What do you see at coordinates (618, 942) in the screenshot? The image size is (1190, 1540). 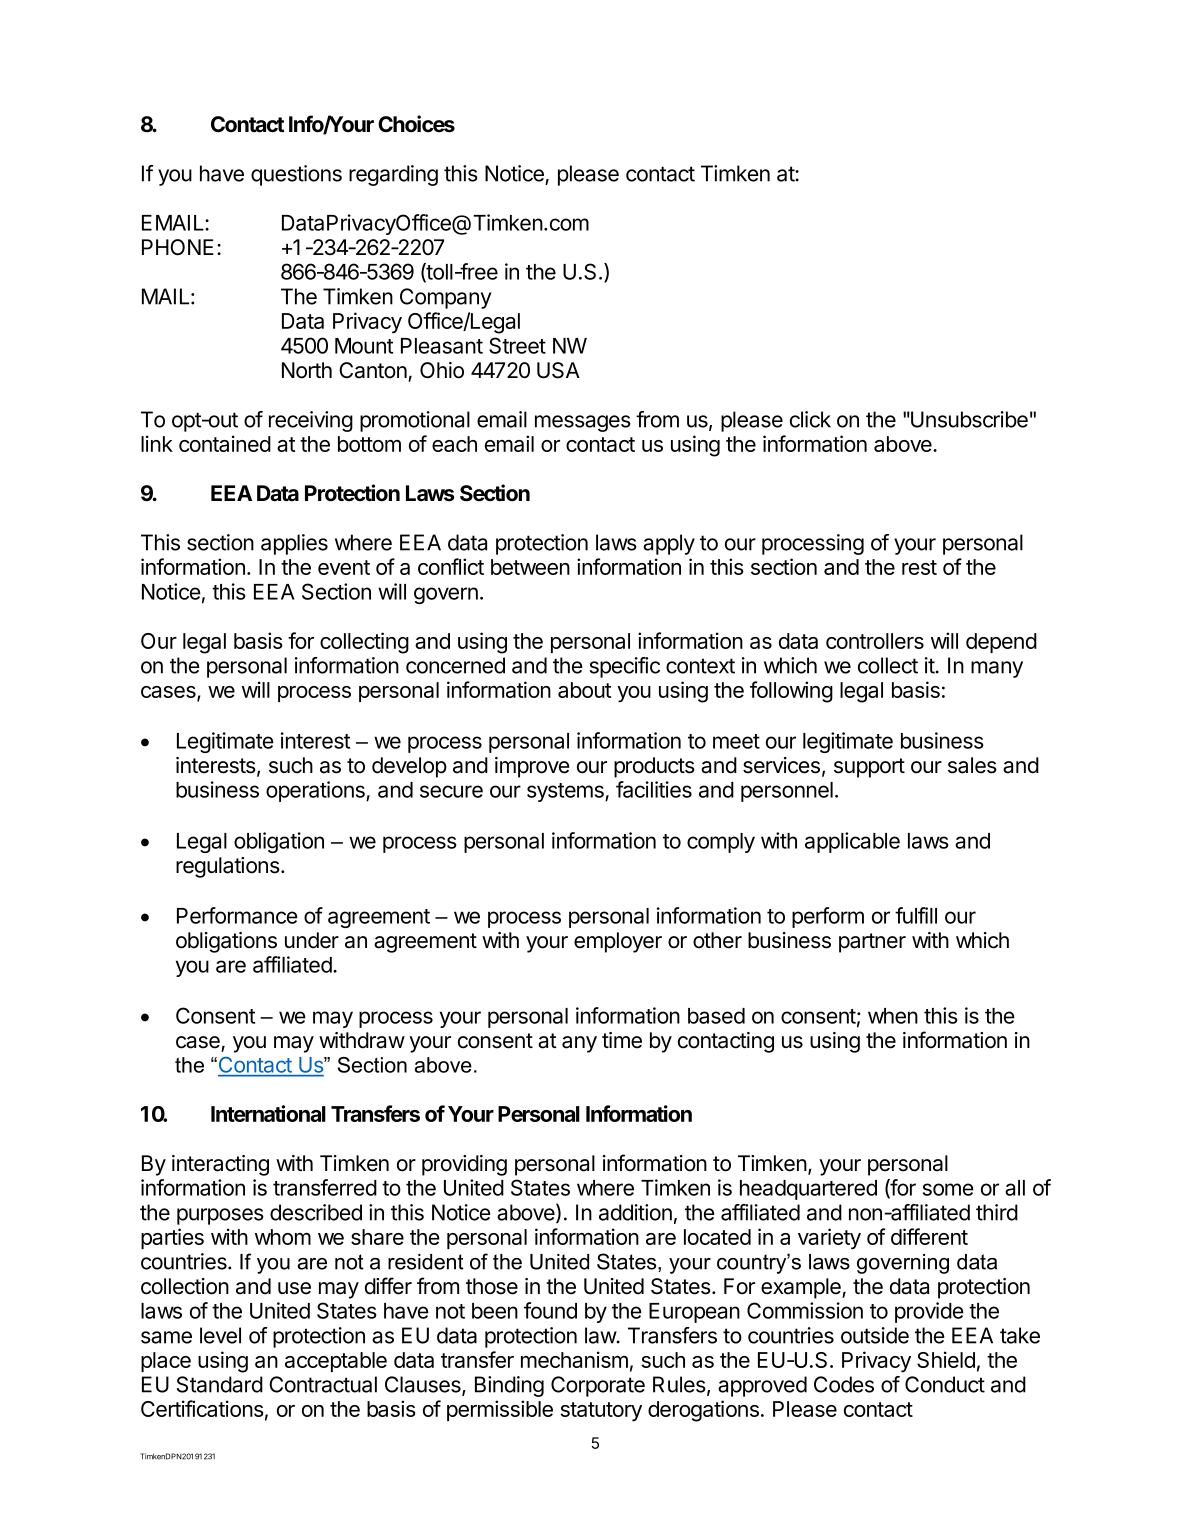 I see `employer` at bounding box center [618, 942].
